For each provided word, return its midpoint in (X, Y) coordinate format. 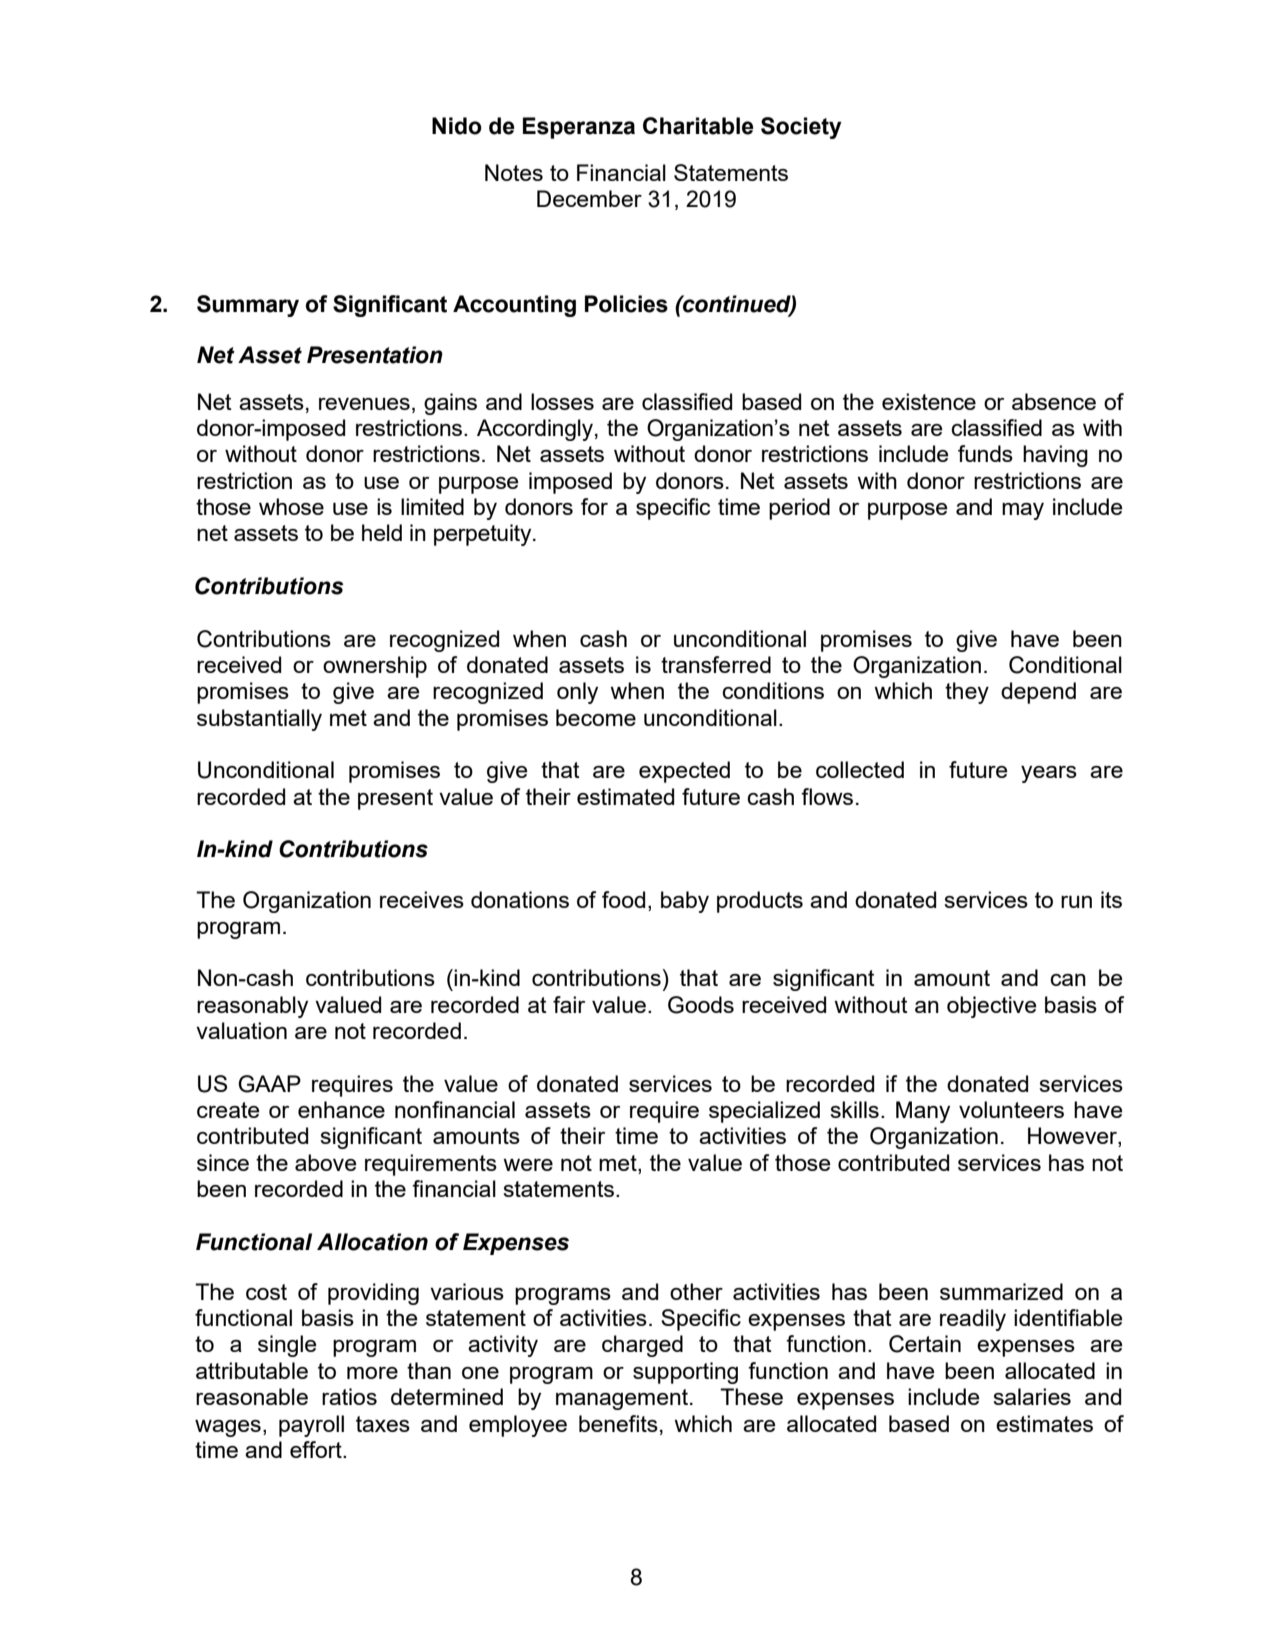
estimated (625, 796)
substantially (259, 720)
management (623, 1399)
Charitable (698, 126)
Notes (514, 172)
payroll (311, 1426)
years (1049, 774)
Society (801, 128)
